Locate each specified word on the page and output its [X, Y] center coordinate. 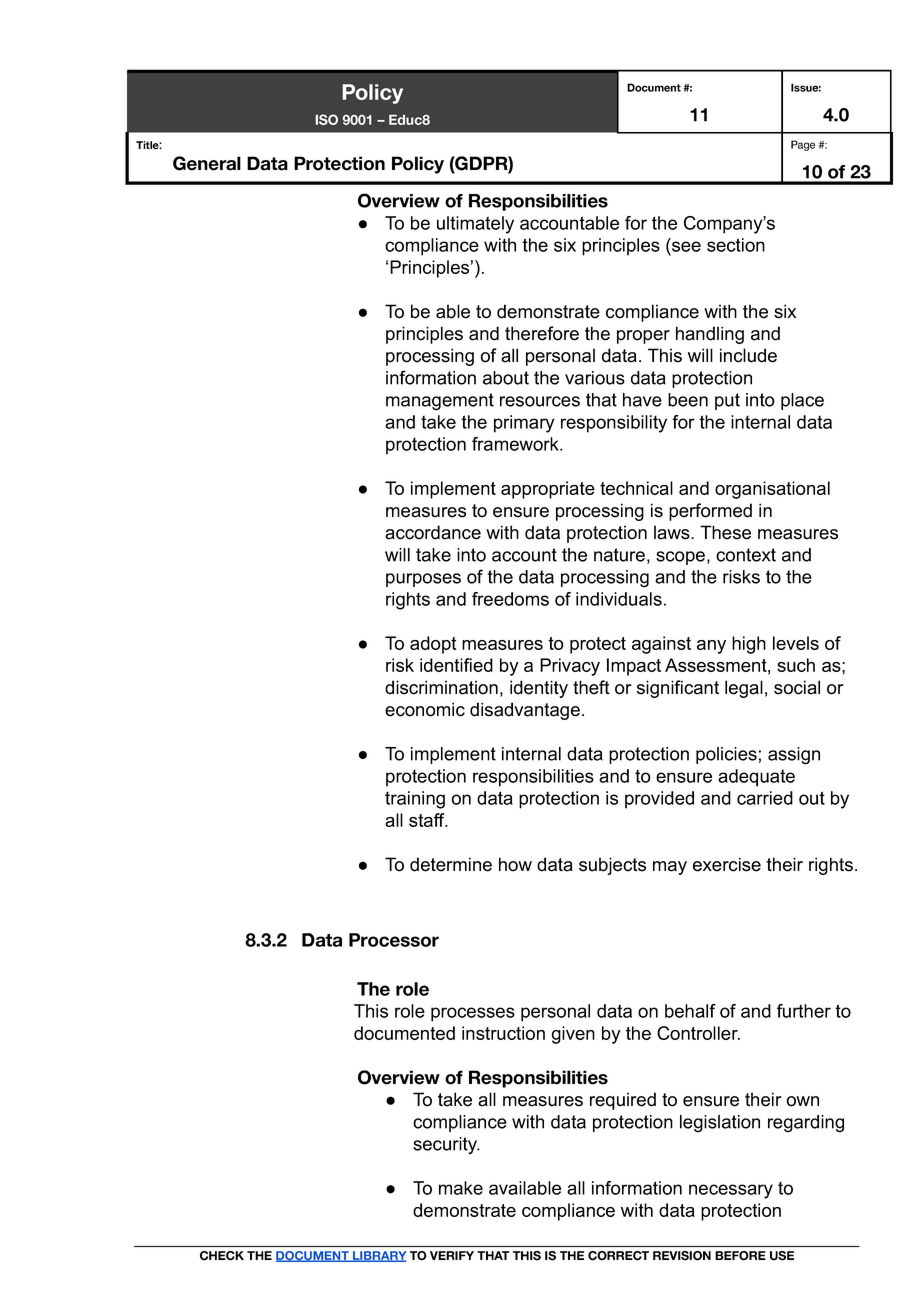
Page [803, 145]
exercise [727, 864]
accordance [433, 532]
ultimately [475, 225]
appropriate [548, 490]
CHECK [222, 1256]
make [461, 1188]
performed [710, 512]
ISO [326, 119]
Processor [394, 940]
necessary [731, 1191]
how [515, 864]
